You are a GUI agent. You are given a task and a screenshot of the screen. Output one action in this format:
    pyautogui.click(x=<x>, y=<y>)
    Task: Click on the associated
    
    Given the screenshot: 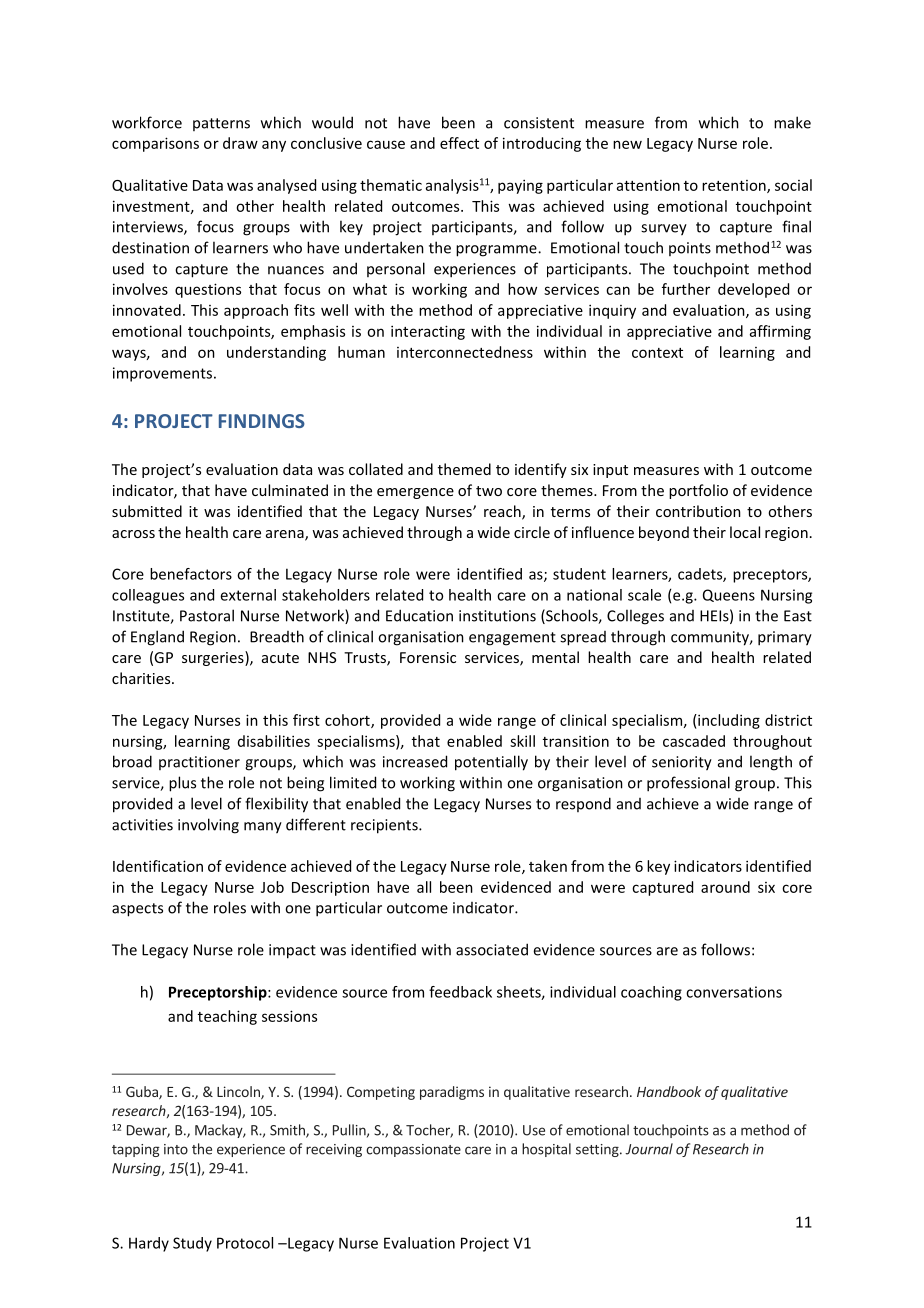 What is the action you would take?
    pyautogui.click(x=492, y=949)
